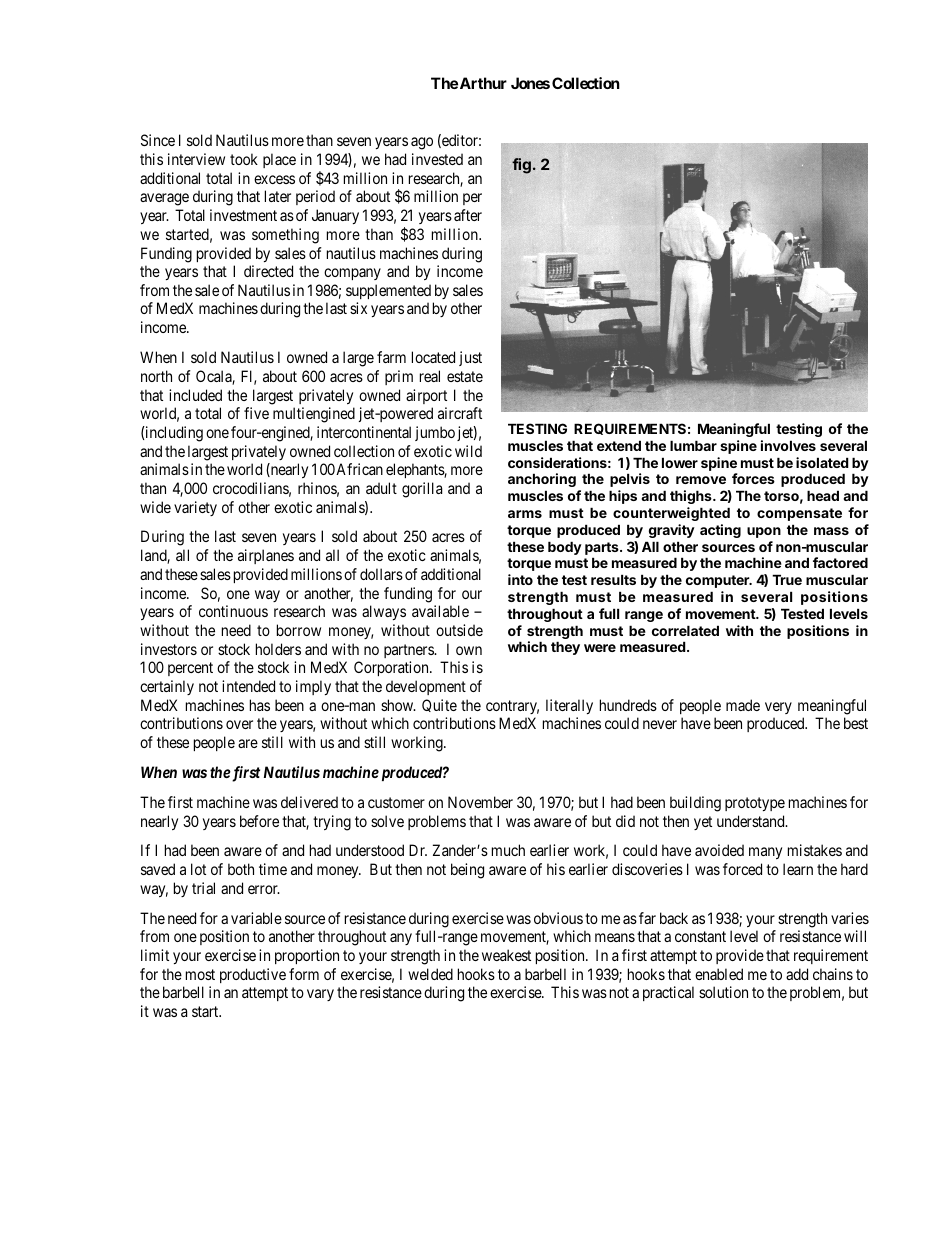 This page has height=1233, width=952. Describe the element at coordinates (483, 83) in the page. I see `Arthur` at that location.
